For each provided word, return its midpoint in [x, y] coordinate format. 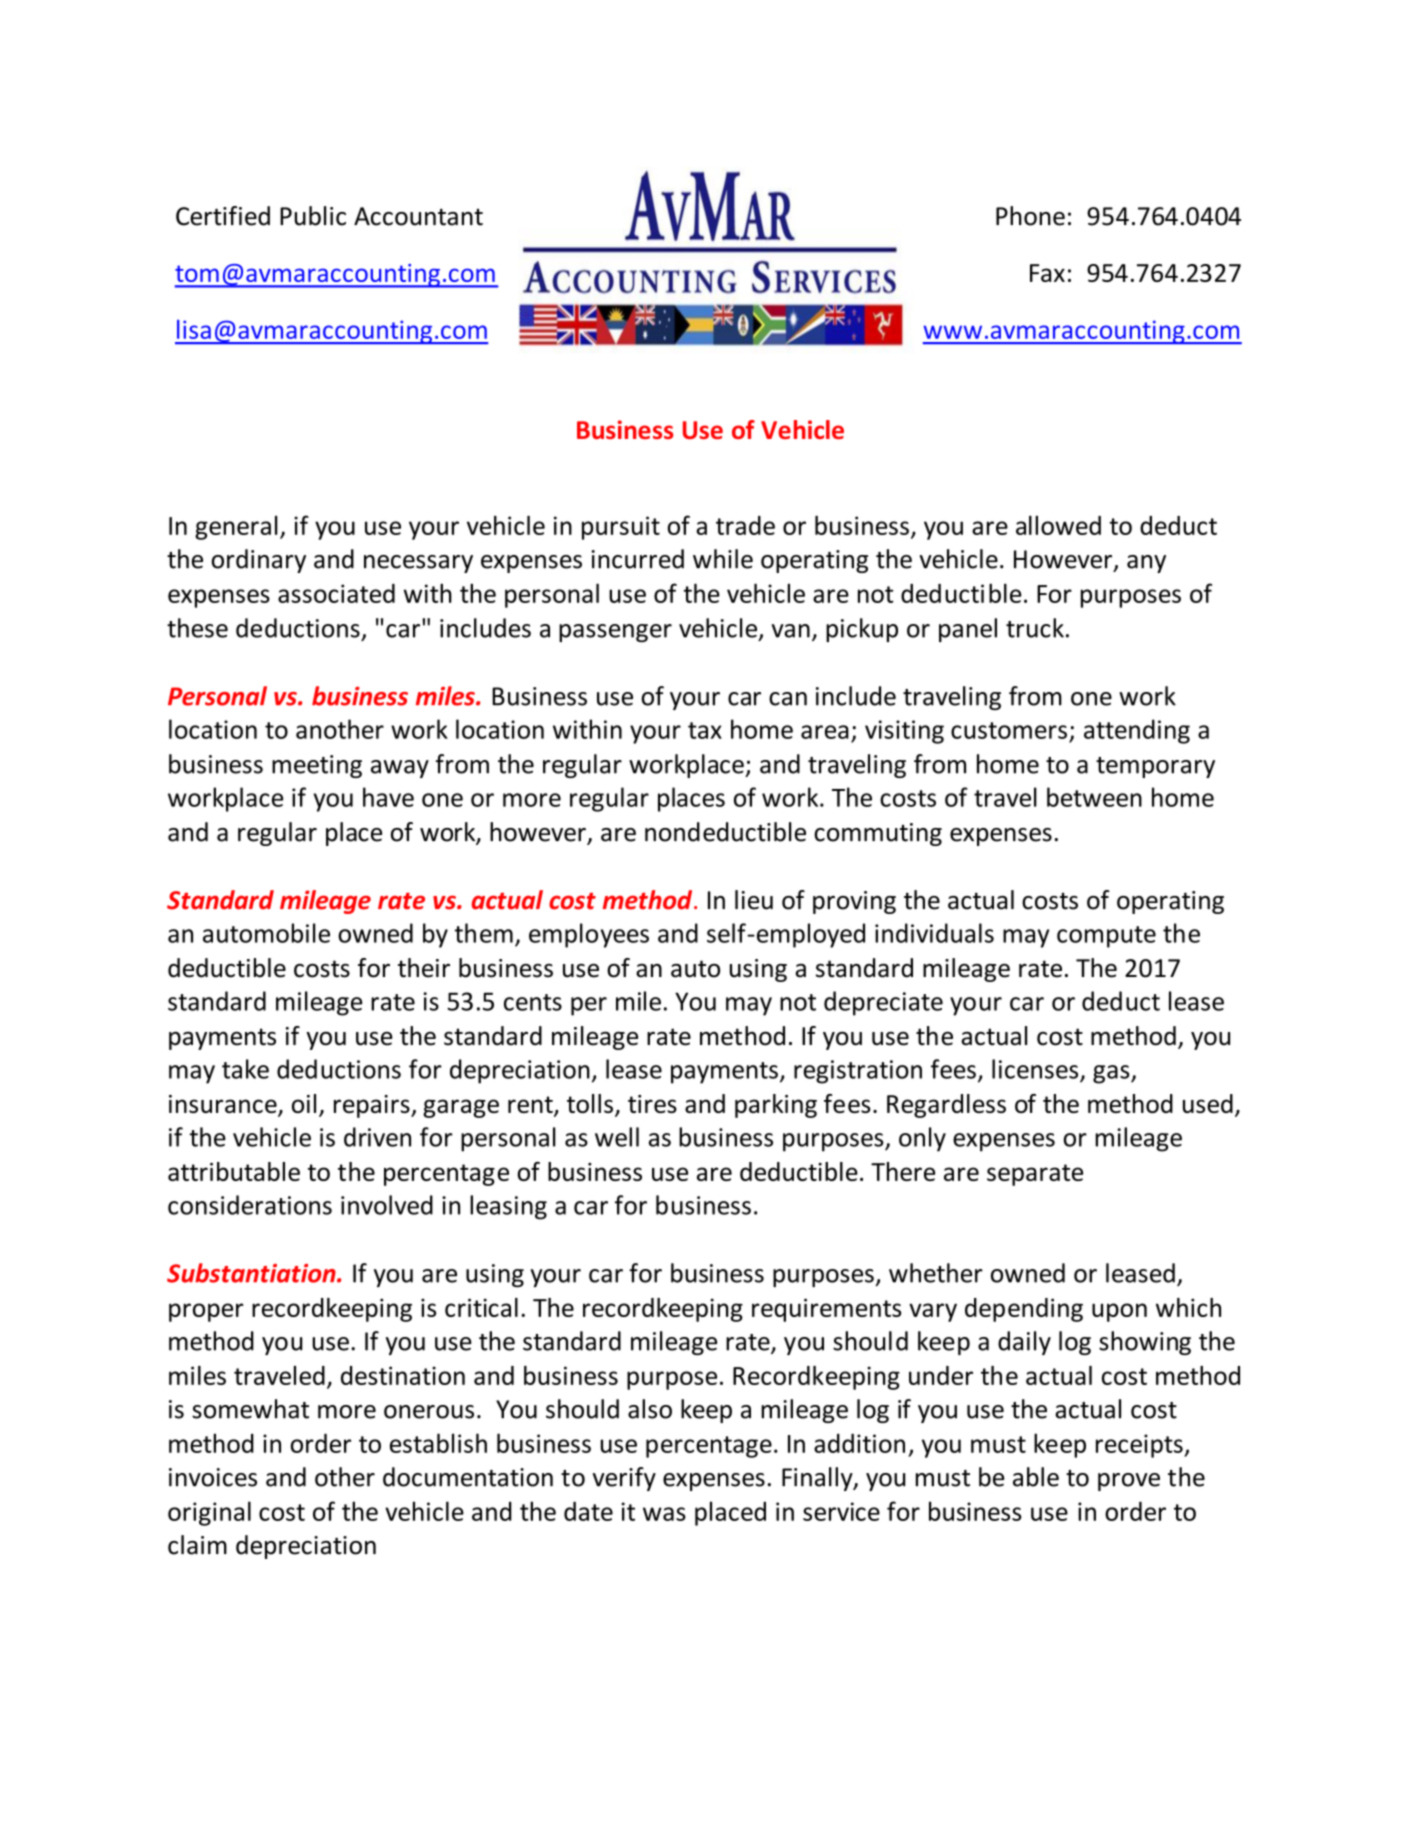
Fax [1047, 273]
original [209, 1513]
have [388, 797]
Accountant [418, 216]
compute [1106, 937]
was [664, 1514]
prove [1129, 1482]
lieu [754, 900]
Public [313, 216]
